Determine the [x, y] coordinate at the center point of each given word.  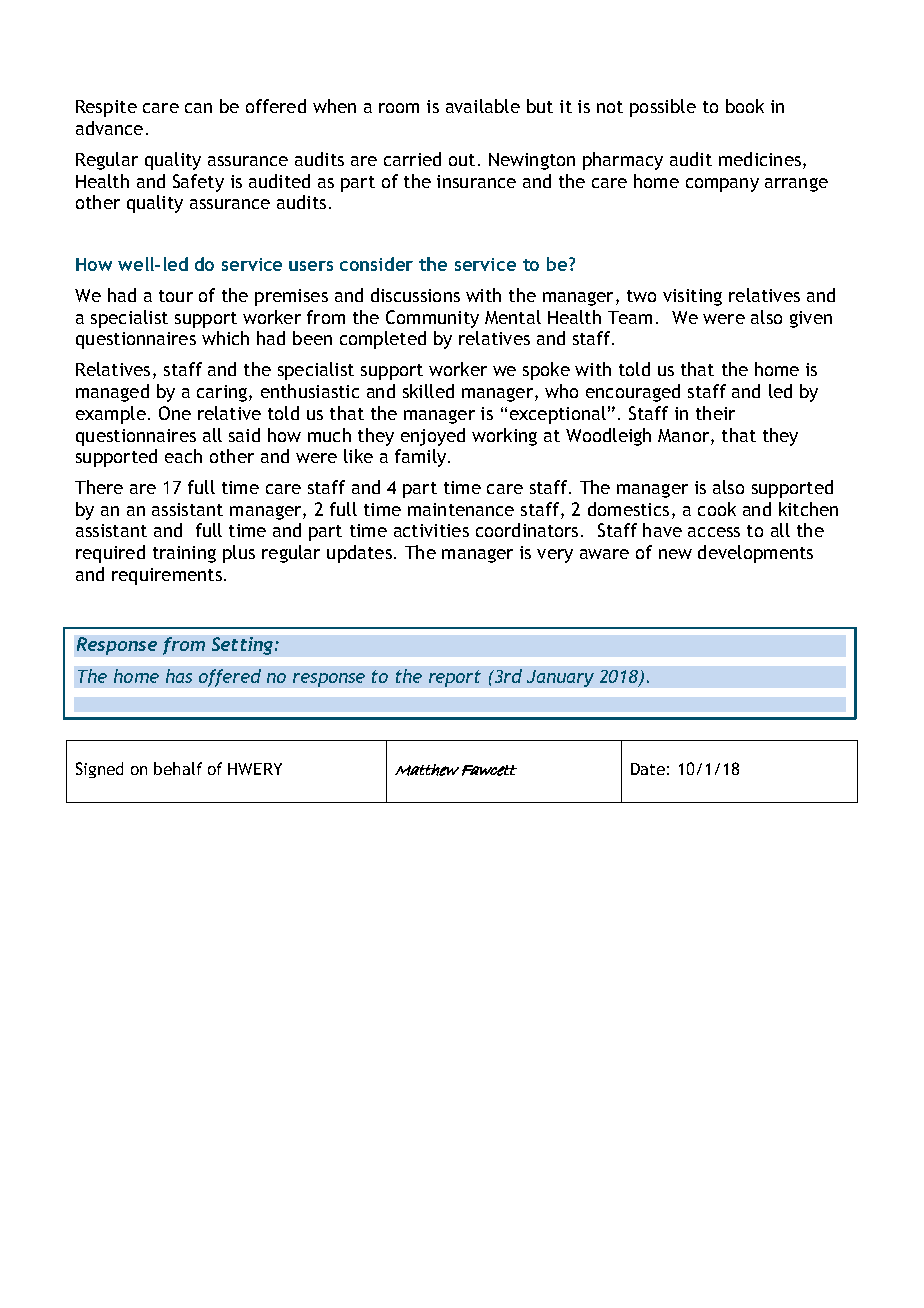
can [198, 108]
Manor [683, 435]
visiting [692, 297]
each [183, 456]
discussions [415, 295]
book [745, 106]
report [455, 678]
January [560, 678]
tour [176, 296]
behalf [178, 768]
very [555, 556]
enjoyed [433, 437]
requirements [167, 576]
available [483, 106]
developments [755, 554]
